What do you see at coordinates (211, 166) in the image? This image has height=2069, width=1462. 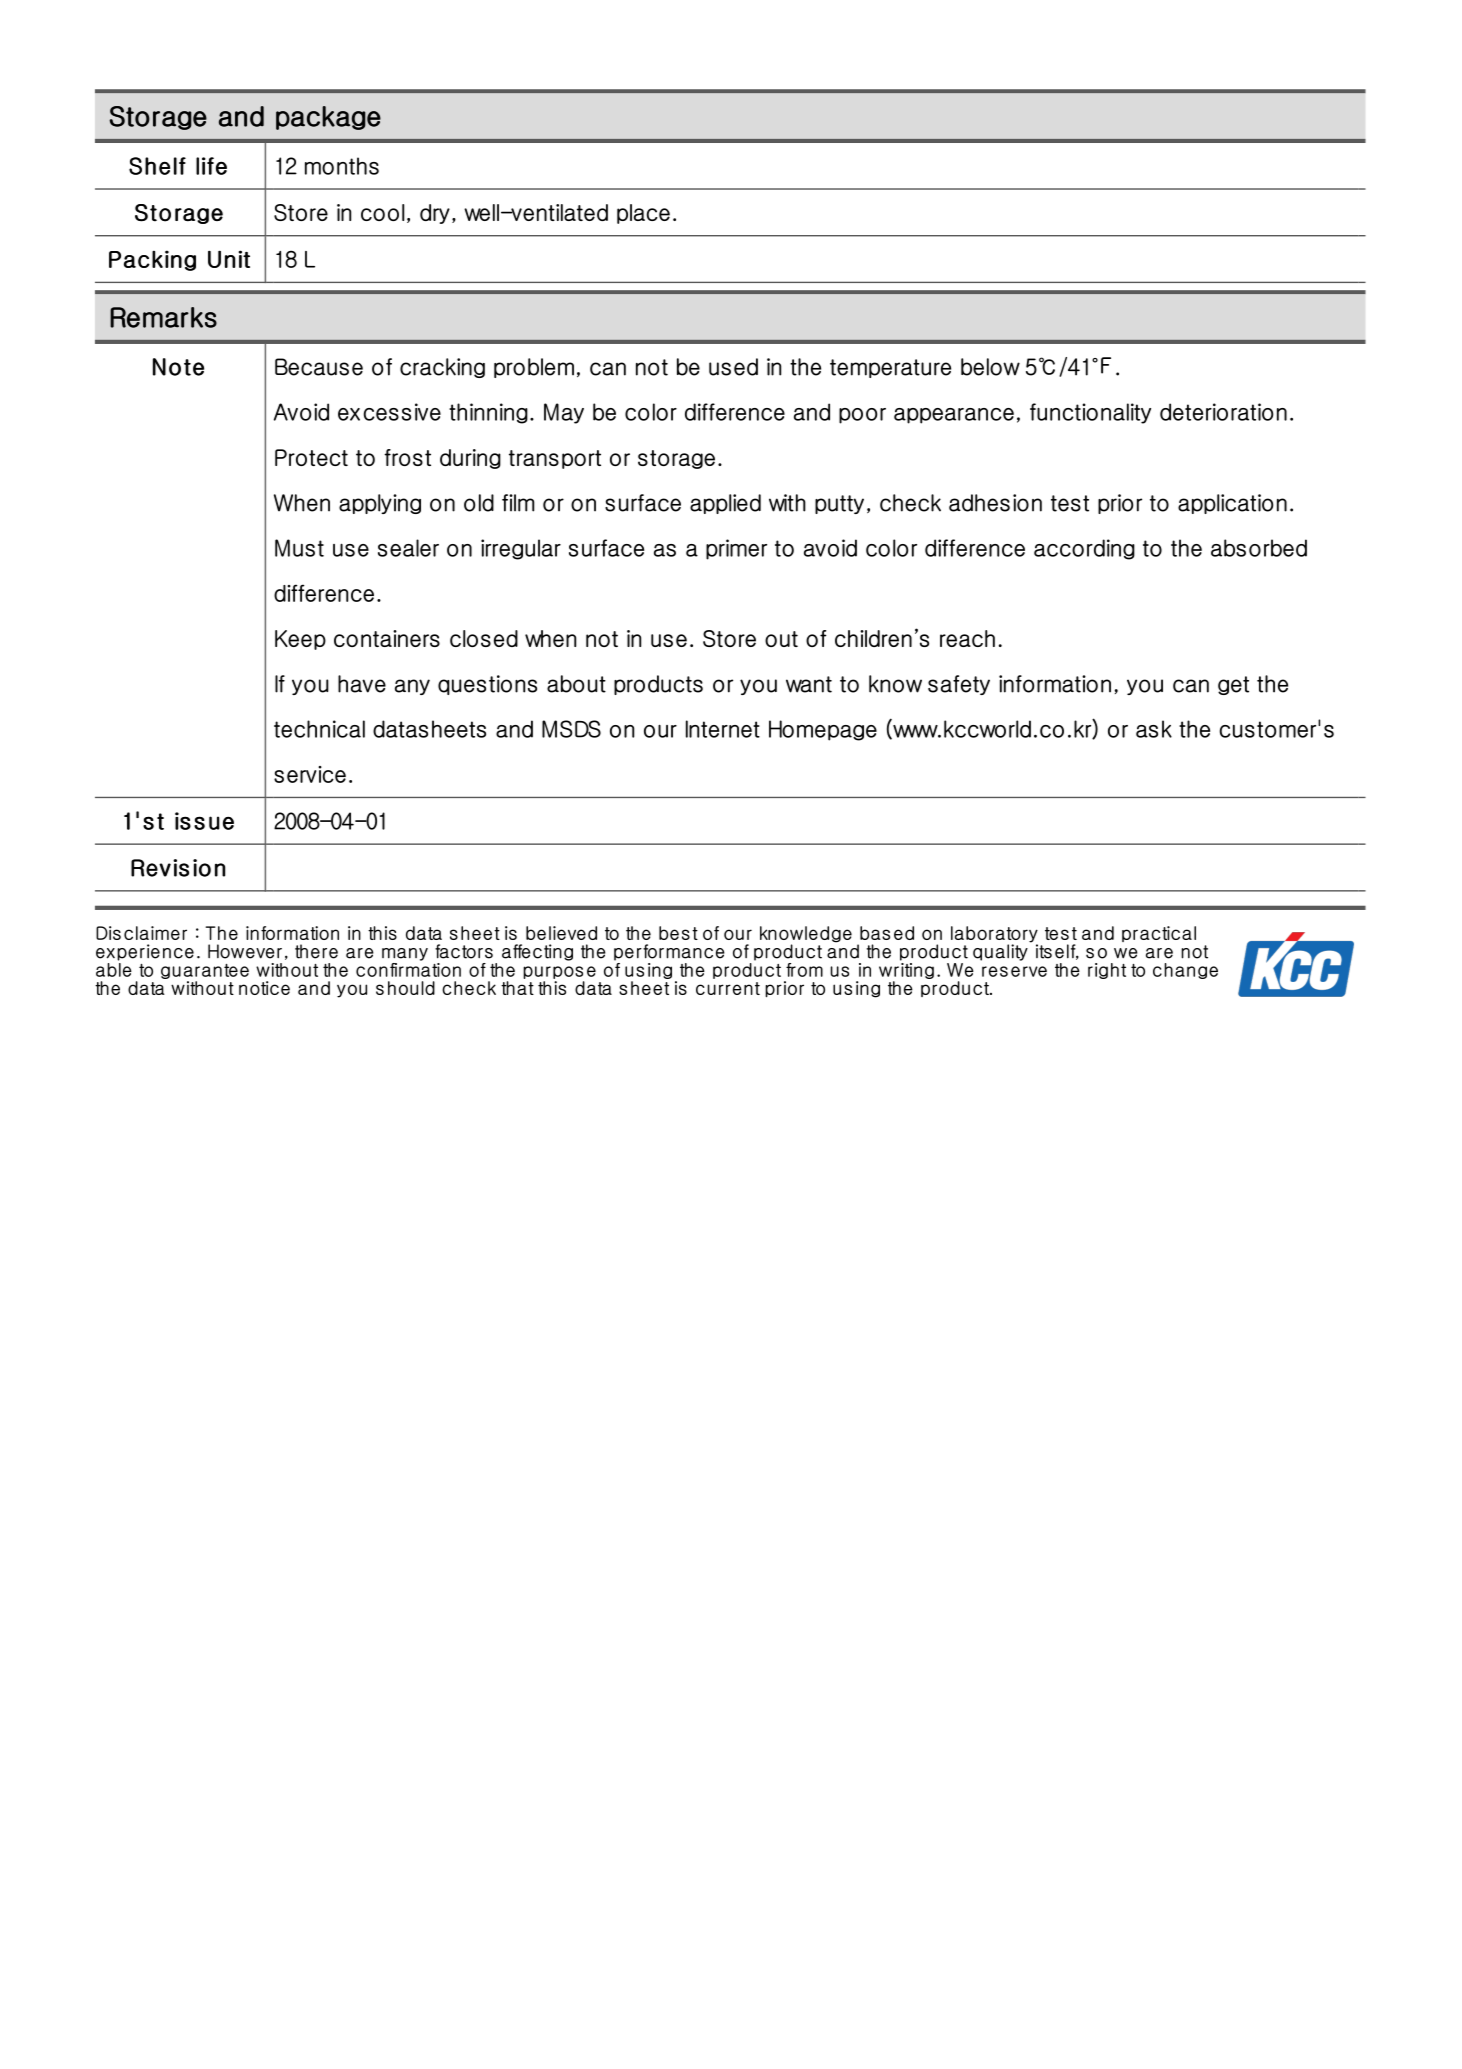 I see `life` at bounding box center [211, 166].
